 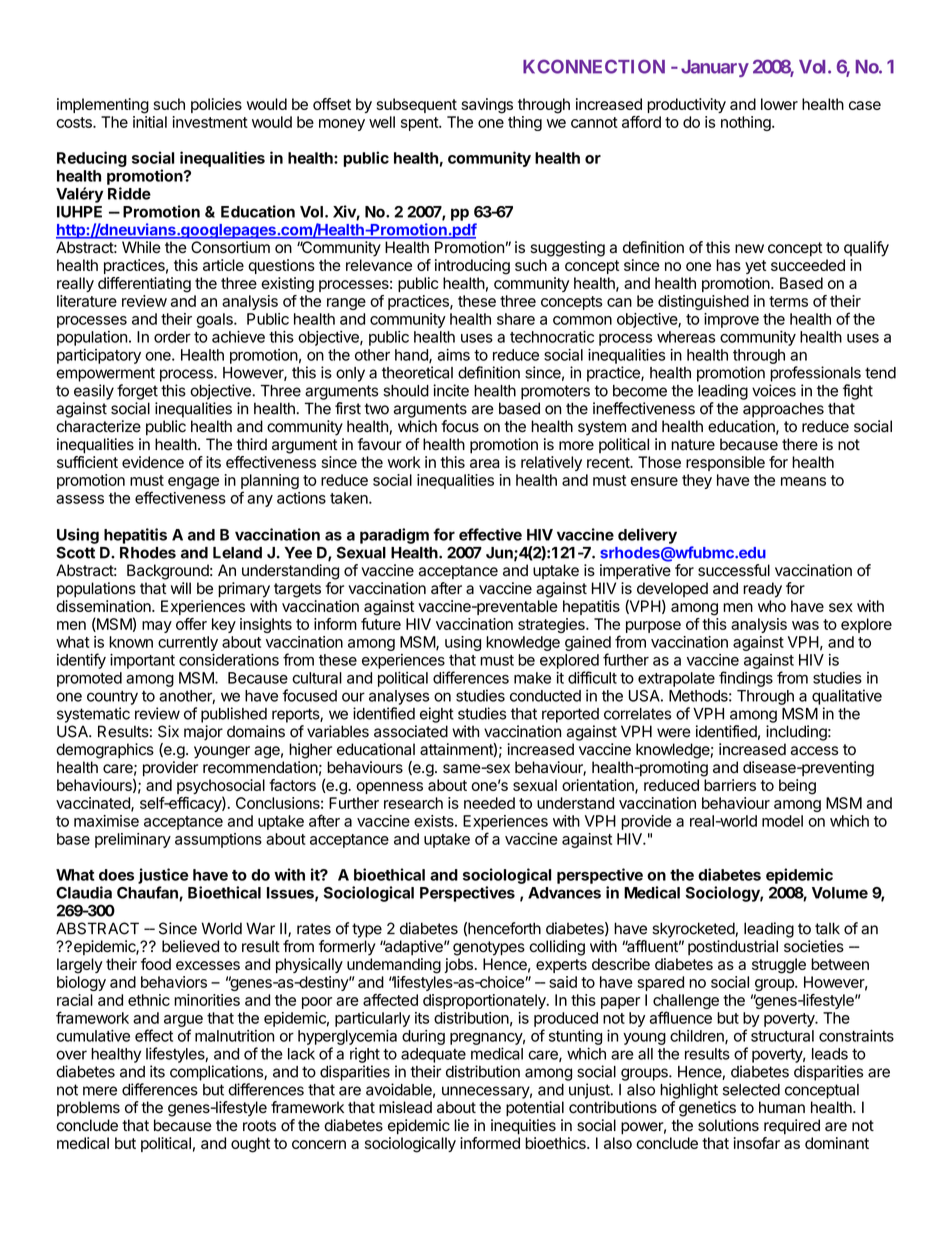 What do you see at coordinates (181, 588) in the image?
I see `will` at bounding box center [181, 588].
